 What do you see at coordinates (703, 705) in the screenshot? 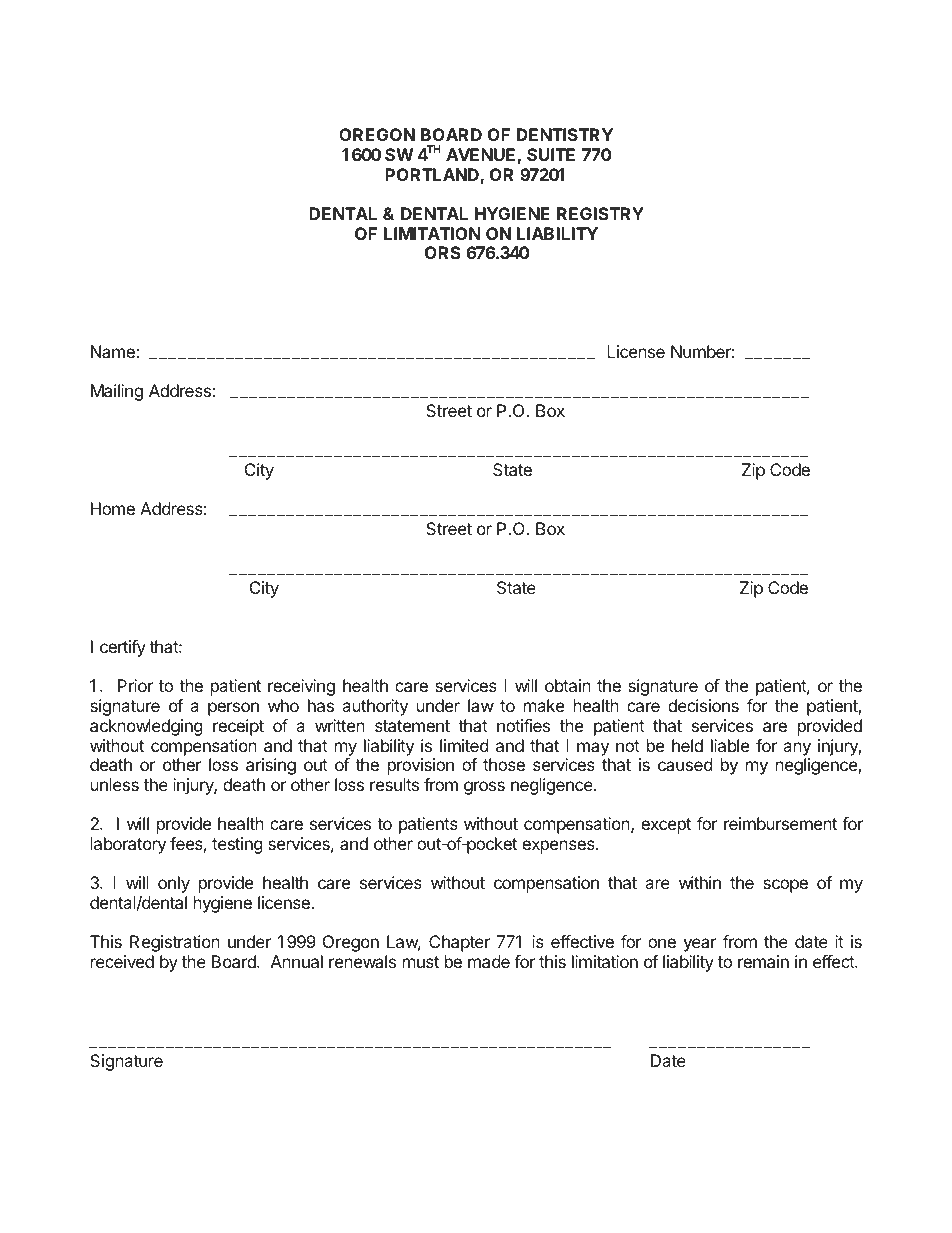
I see `decisions` at bounding box center [703, 705].
